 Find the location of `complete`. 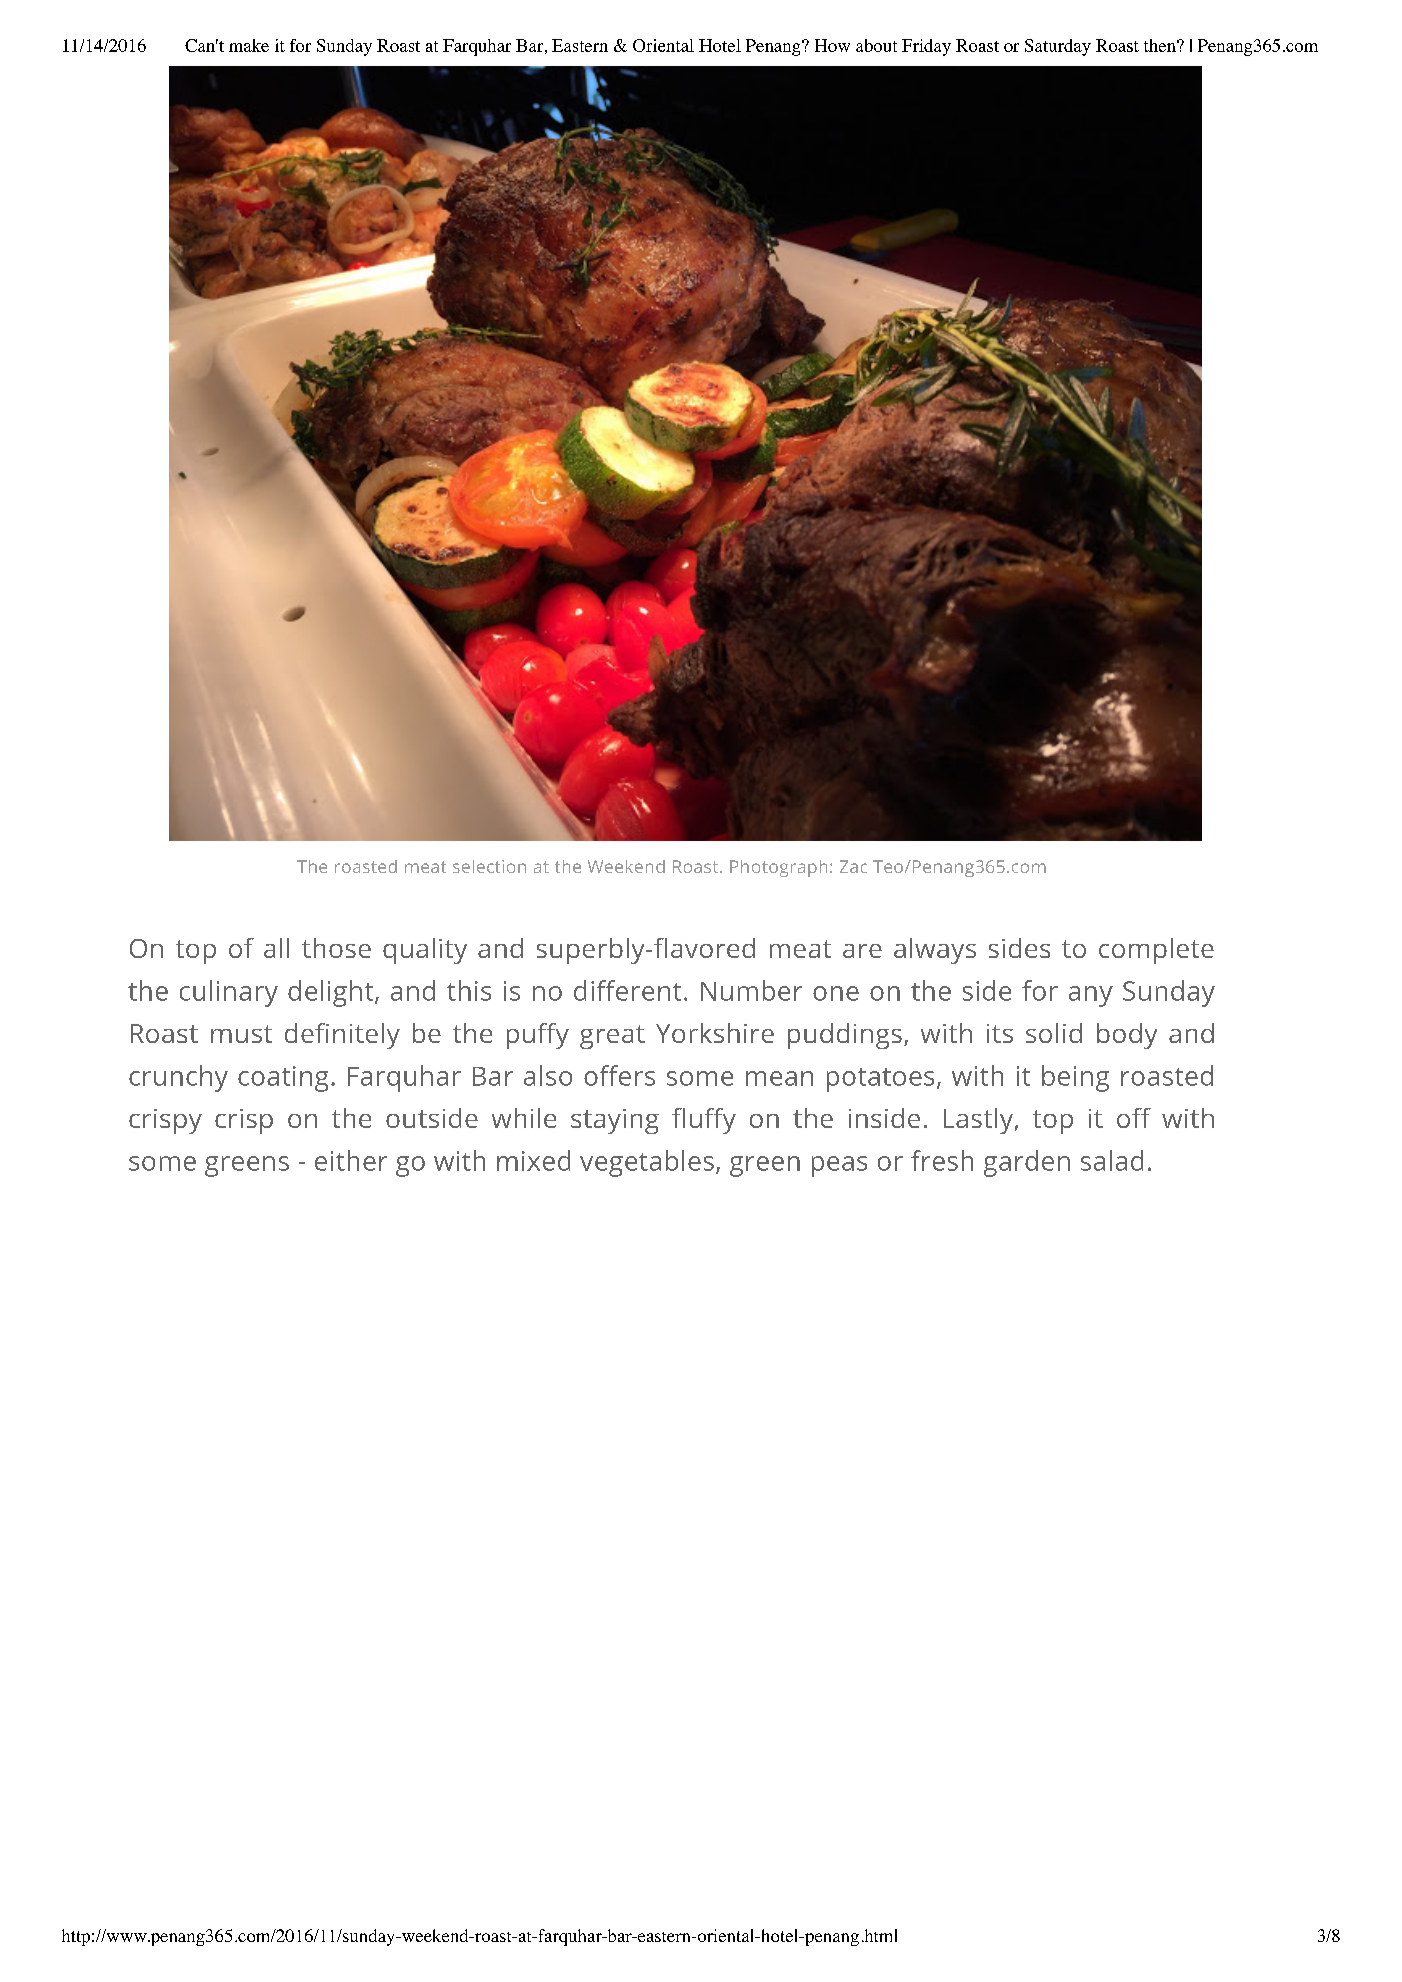

complete is located at coordinates (1156, 951).
